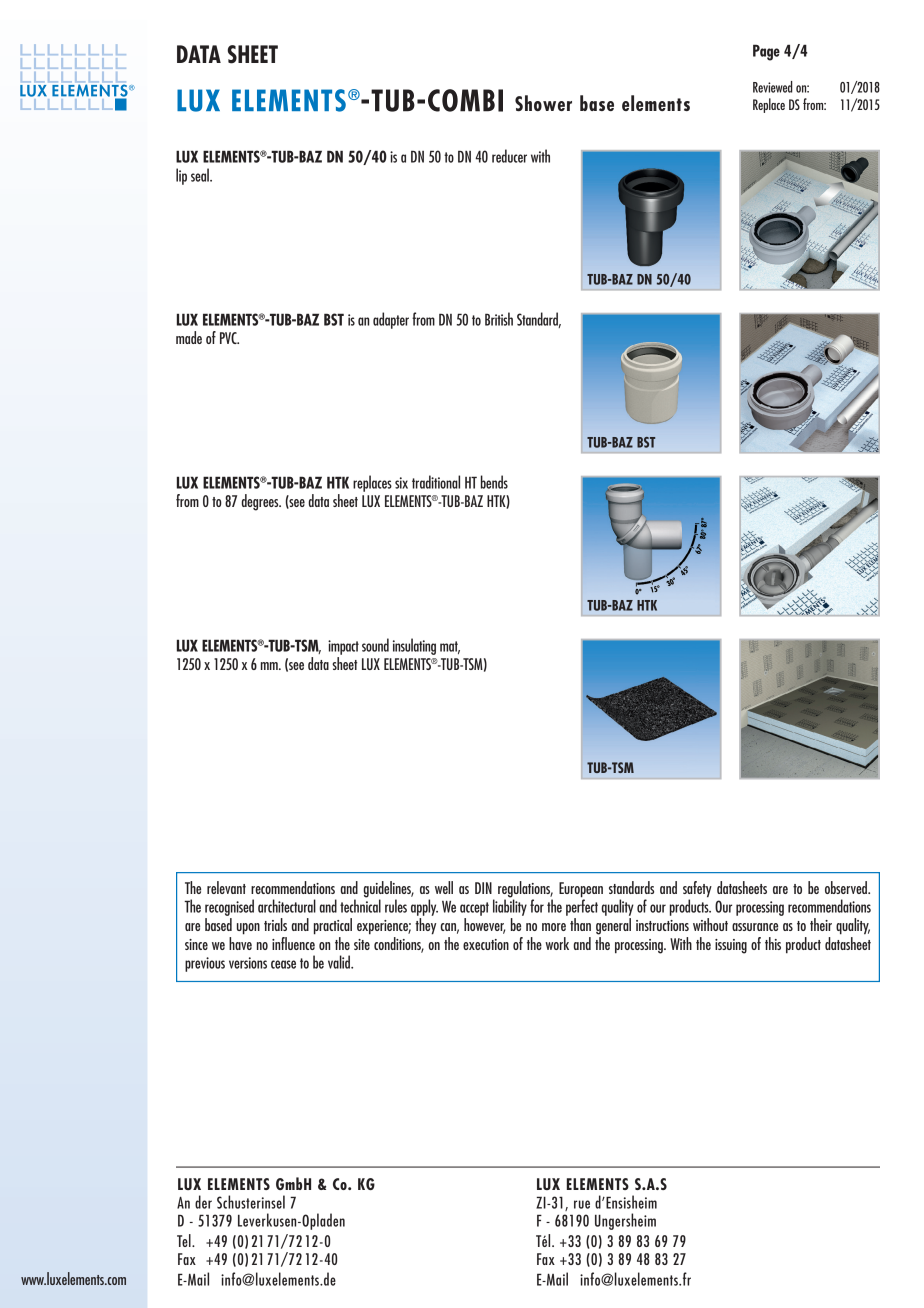 The image size is (924, 1308). Describe the element at coordinates (525, 890) in the screenshot. I see `regulations` at that location.
